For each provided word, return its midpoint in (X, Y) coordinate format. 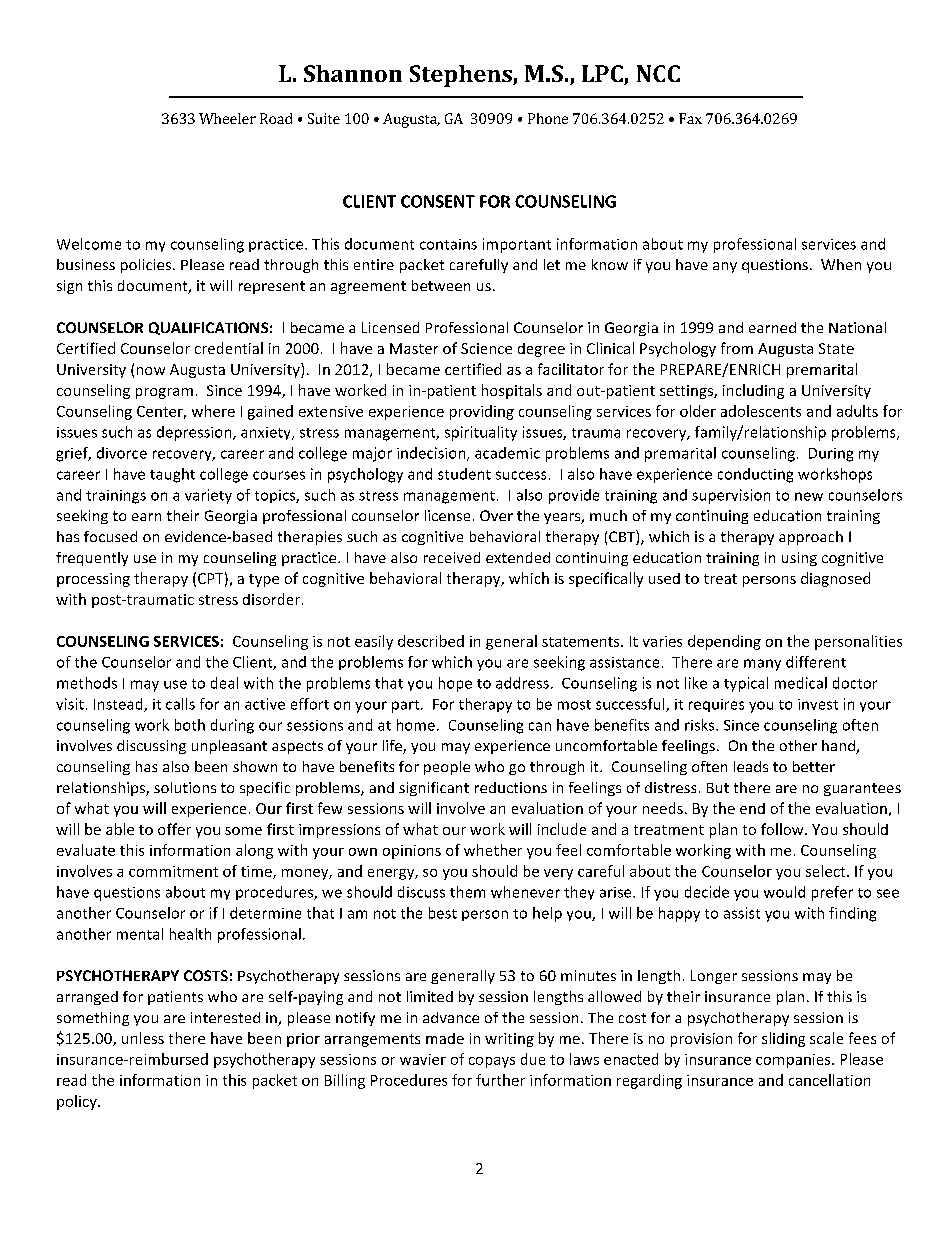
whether (493, 850)
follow (783, 829)
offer (174, 829)
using (799, 559)
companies (794, 1061)
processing (93, 580)
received (452, 557)
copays (492, 1062)
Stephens (462, 76)
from (737, 348)
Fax (690, 118)
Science (486, 348)
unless (143, 1038)
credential (229, 348)
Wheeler (227, 118)
